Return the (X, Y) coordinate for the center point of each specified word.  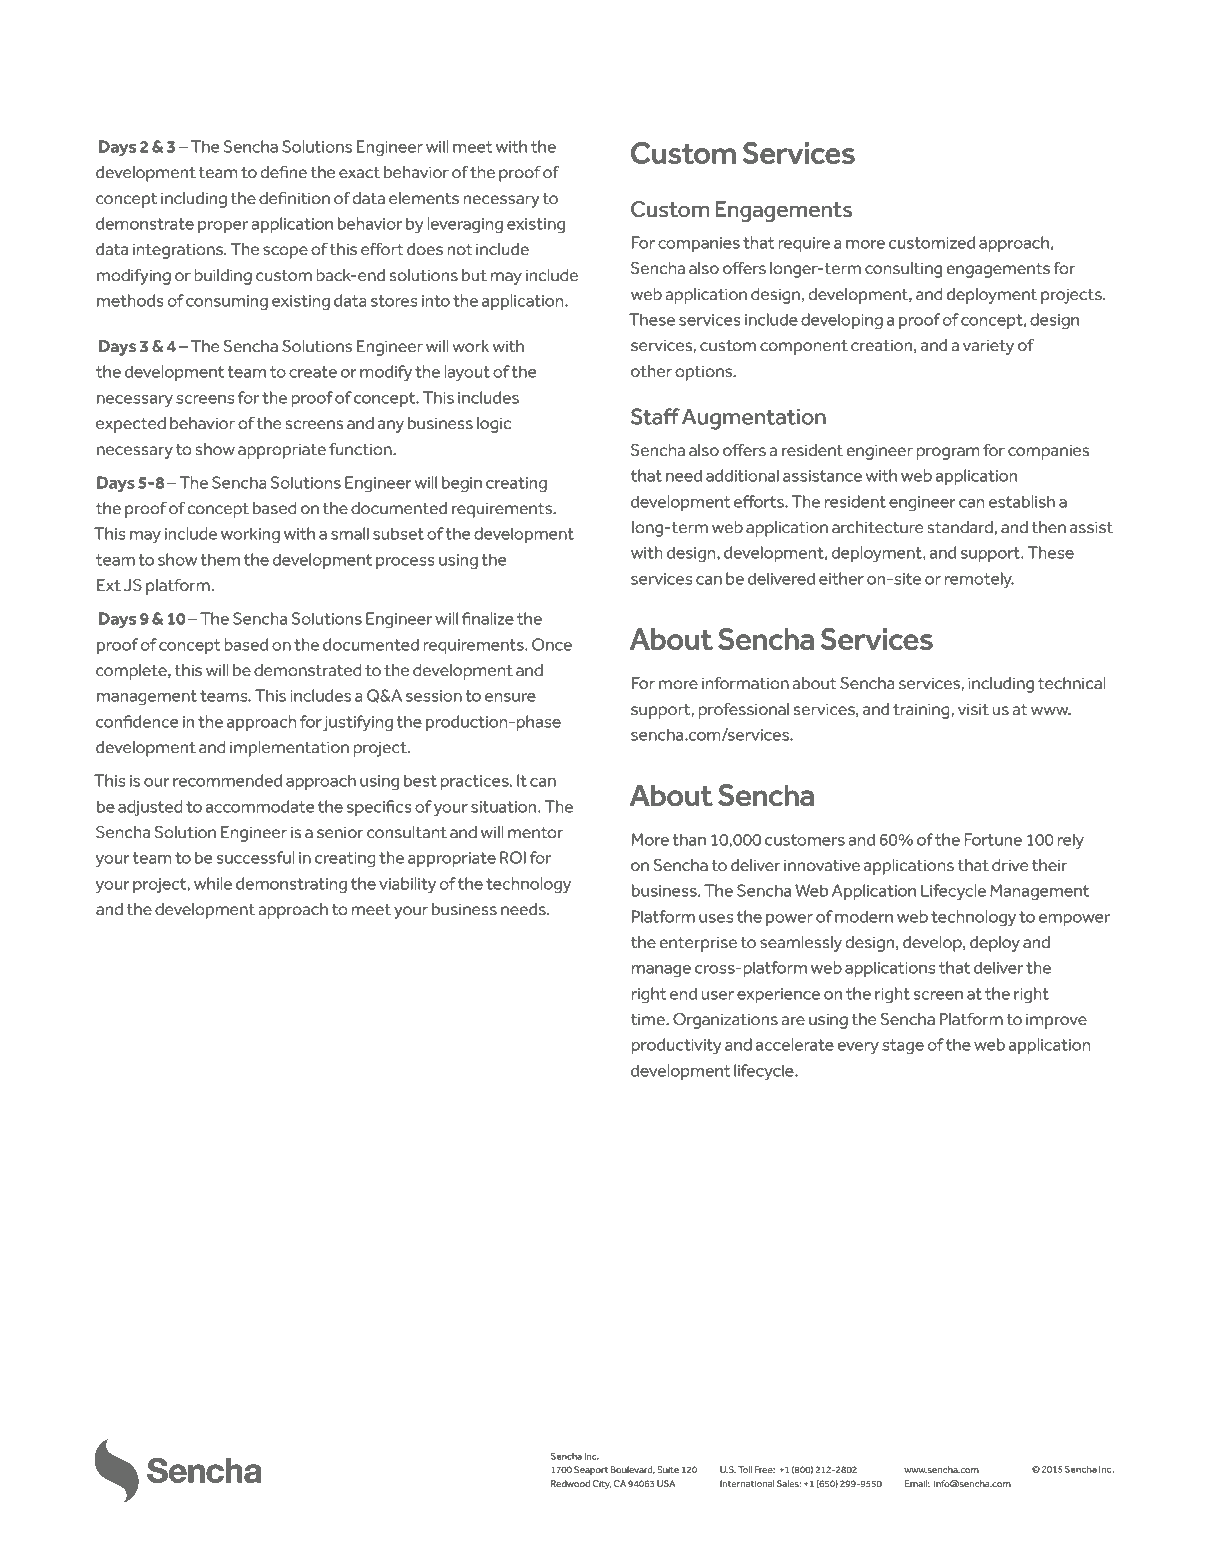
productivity (677, 1046)
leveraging (465, 225)
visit (973, 709)
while (213, 883)
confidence (137, 721)
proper (223, 227)
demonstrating (291, 885)
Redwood (570, 1483)
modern (864, 916)
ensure (510, 697)
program (948, 453)
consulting (903, 270)
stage (903, 1047)
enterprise (698, 944)
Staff (655, 416)
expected (131, 425)
